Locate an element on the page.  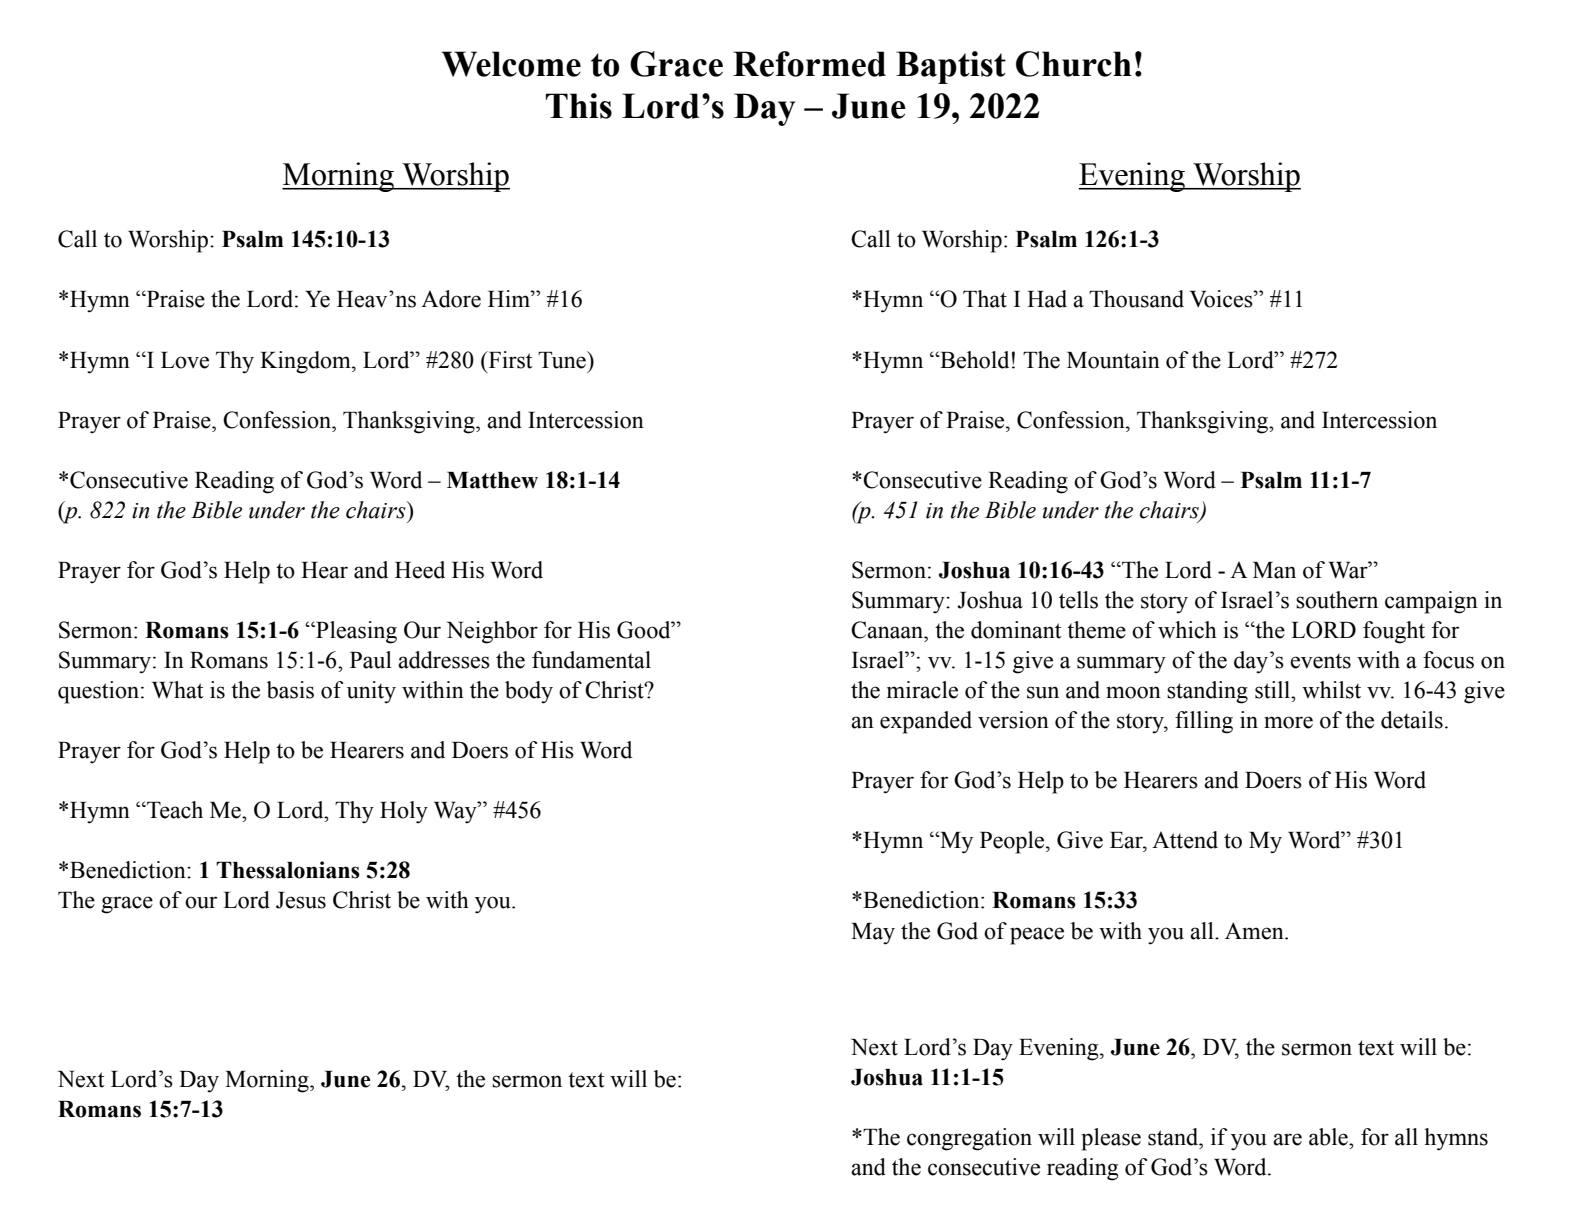
Pleasing is located at coordinates (355, 632).
